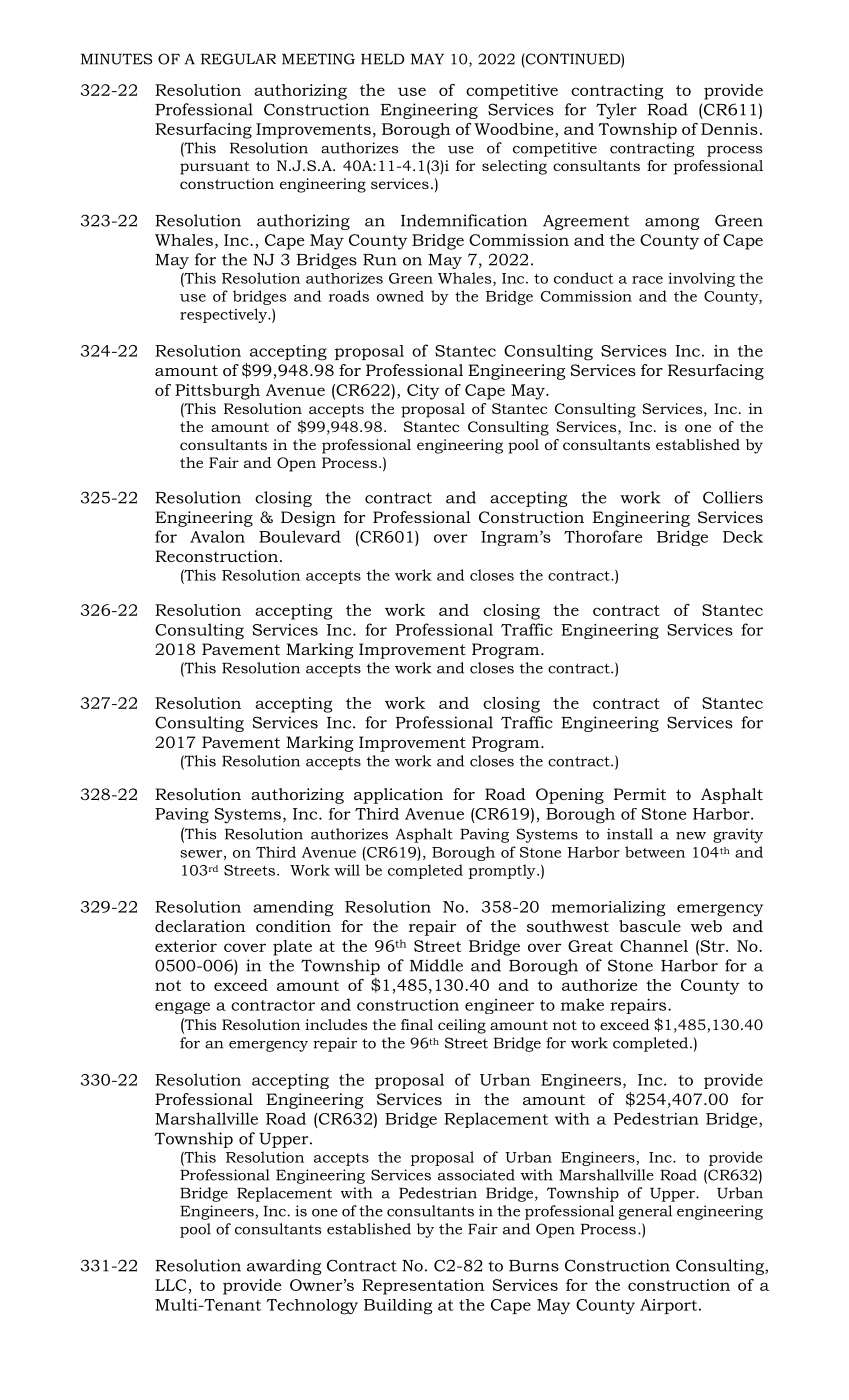 Image resolution: width=849 pixels, height=1400 pixels. What do you see at coordinates (238, 59) in the screenshot?
I see `REGULAR` at bounding box center [238, 59].
